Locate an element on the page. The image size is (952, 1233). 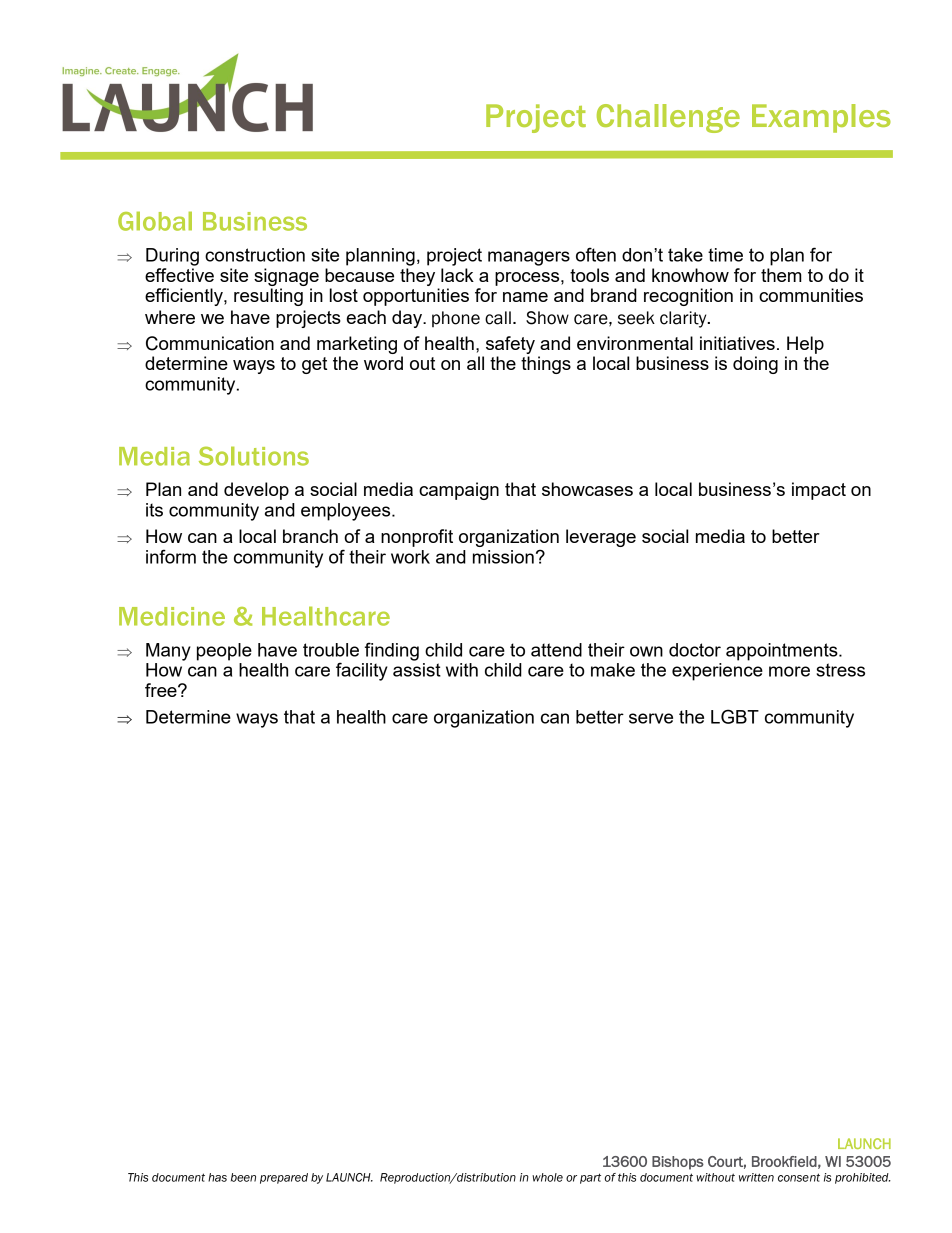
people is located at coordinates (224, 652).
